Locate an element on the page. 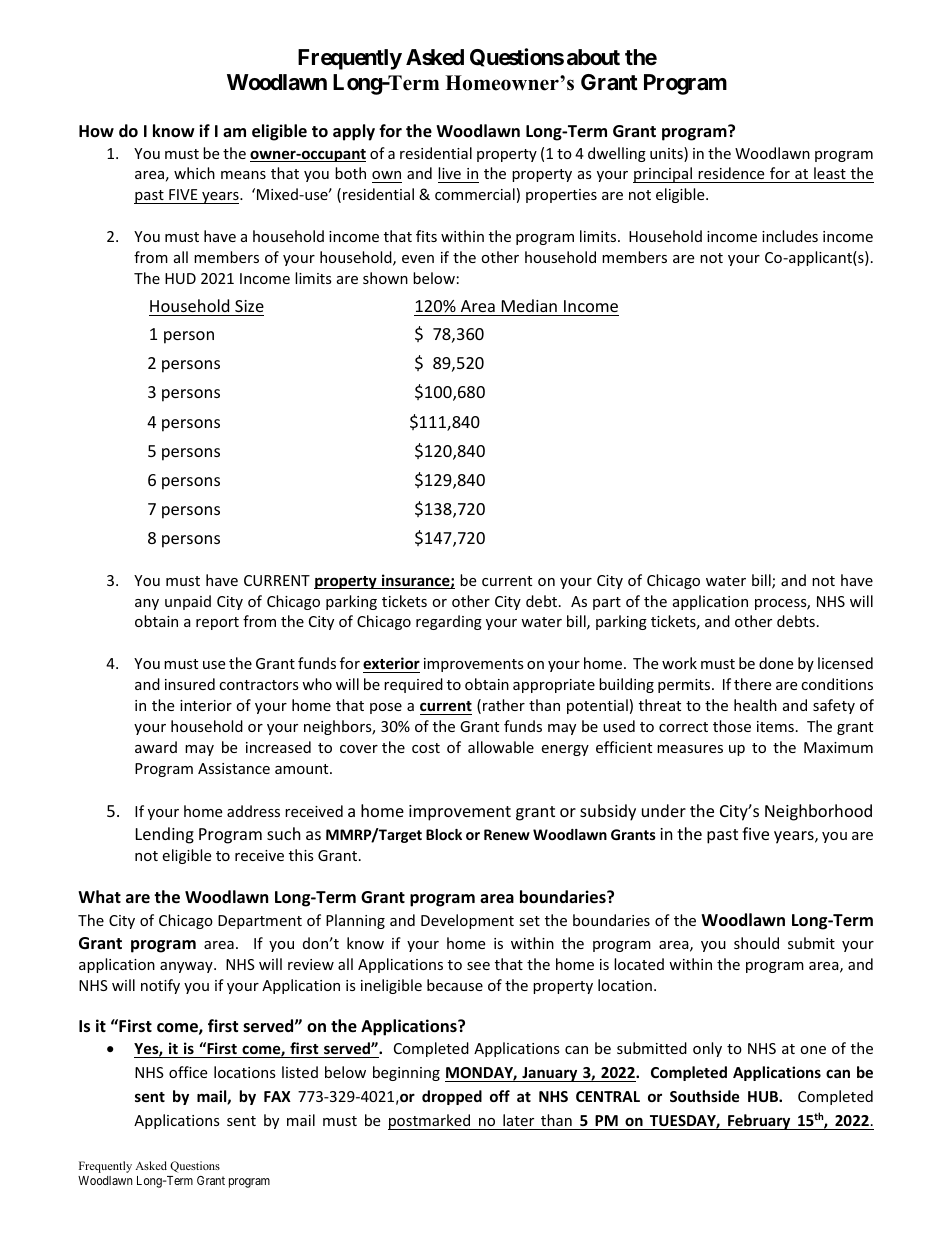  Size is located at coordinates (249, 306).
